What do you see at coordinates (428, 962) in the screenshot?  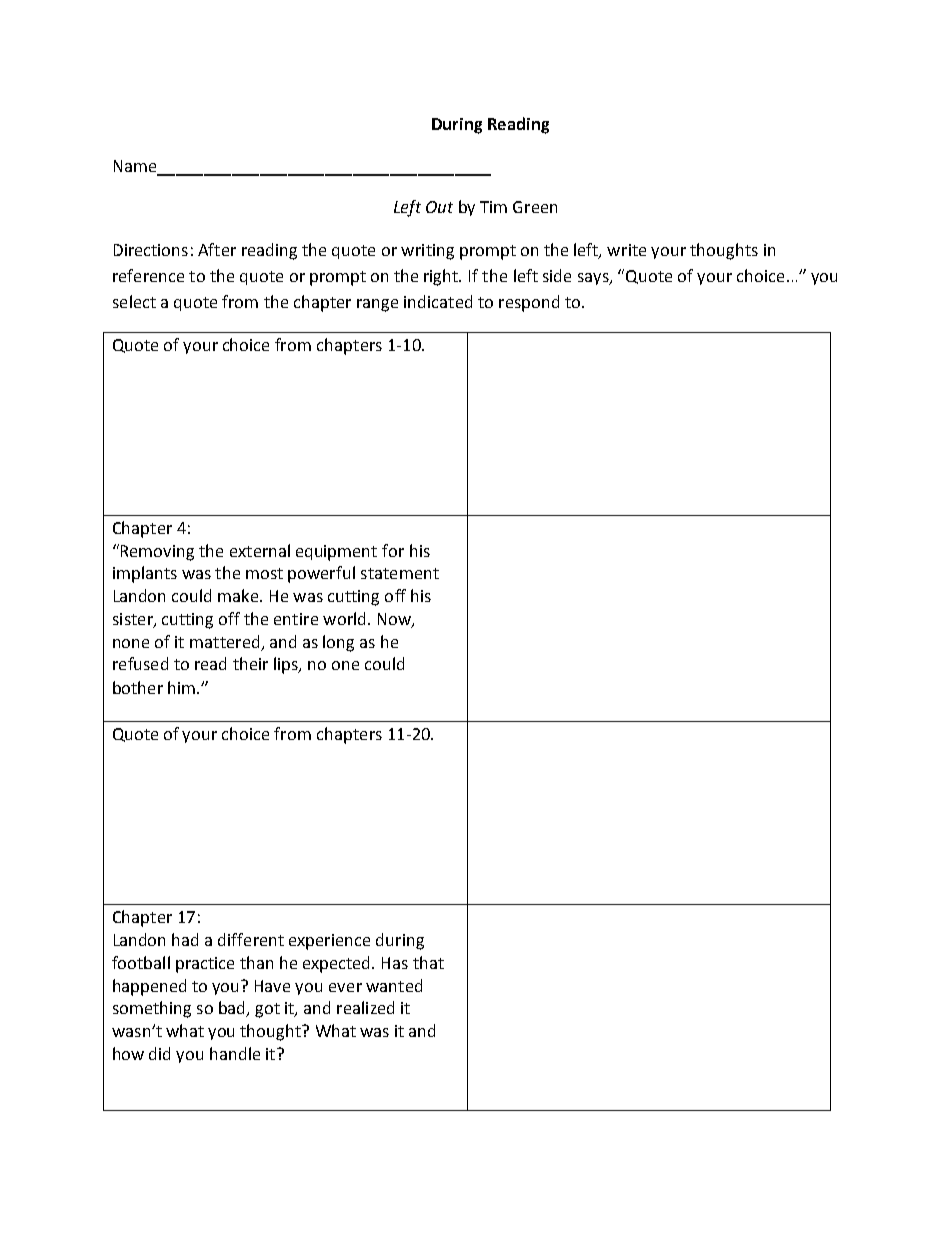 I see `that` at bounding box center [428, 962].
